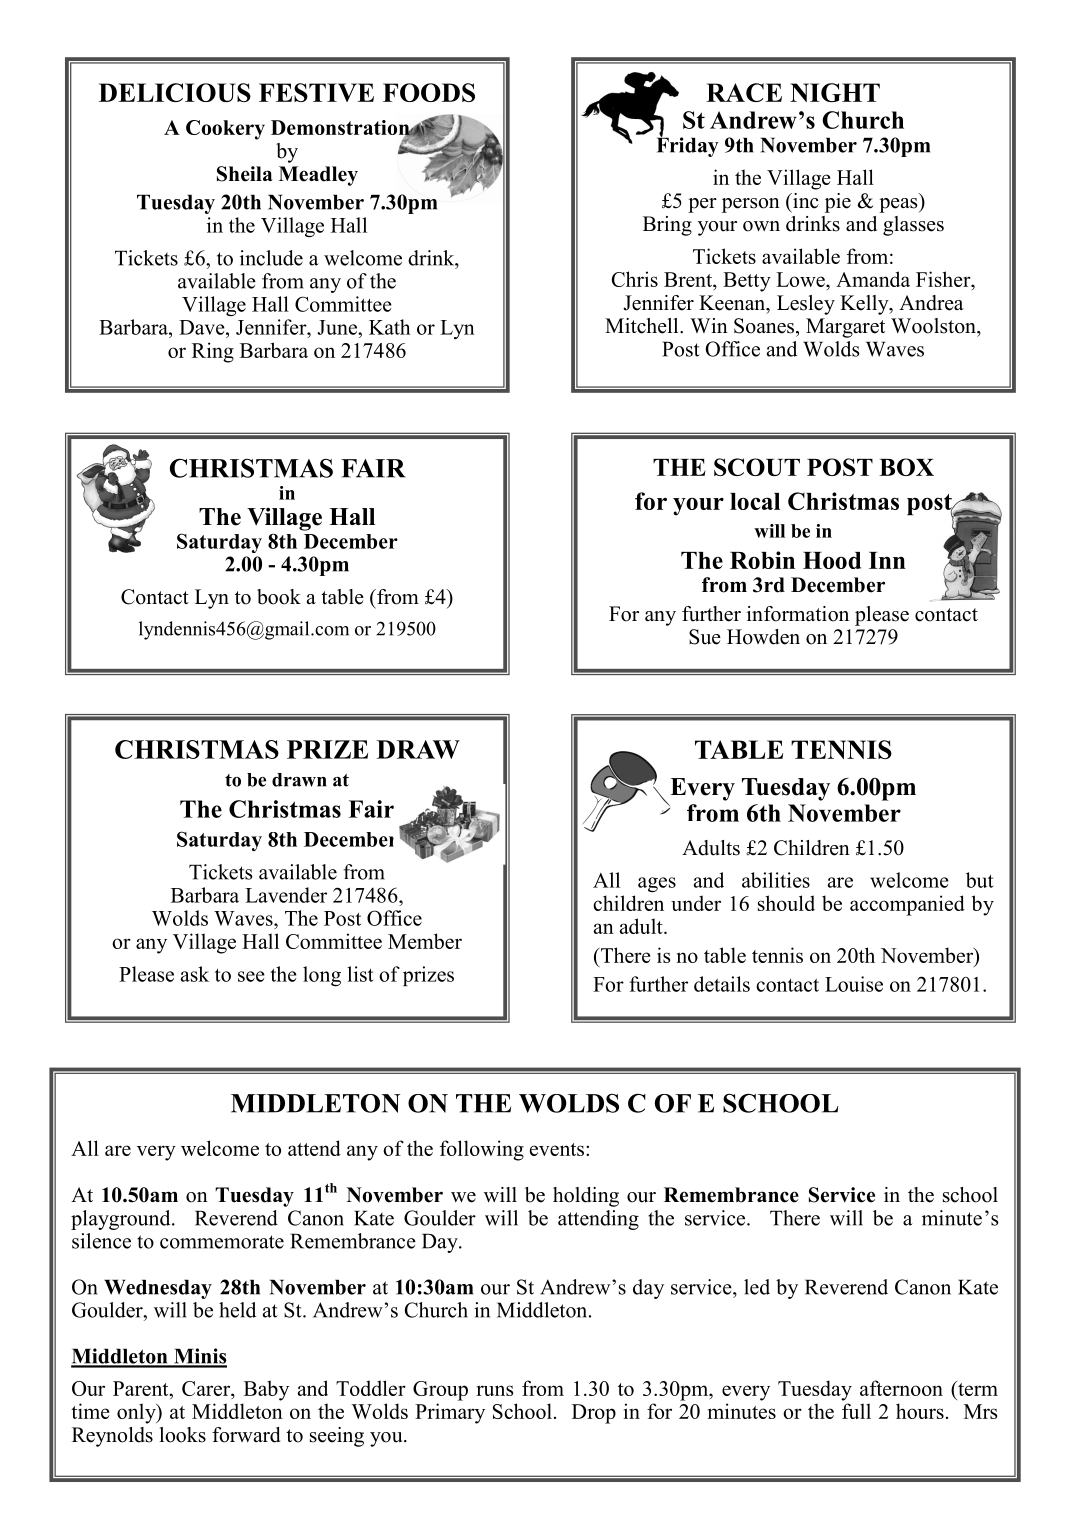 Image resolution: width=1083 pixels, height=1531 pixels. I want to click on NIGHT, so click(835, 92).
